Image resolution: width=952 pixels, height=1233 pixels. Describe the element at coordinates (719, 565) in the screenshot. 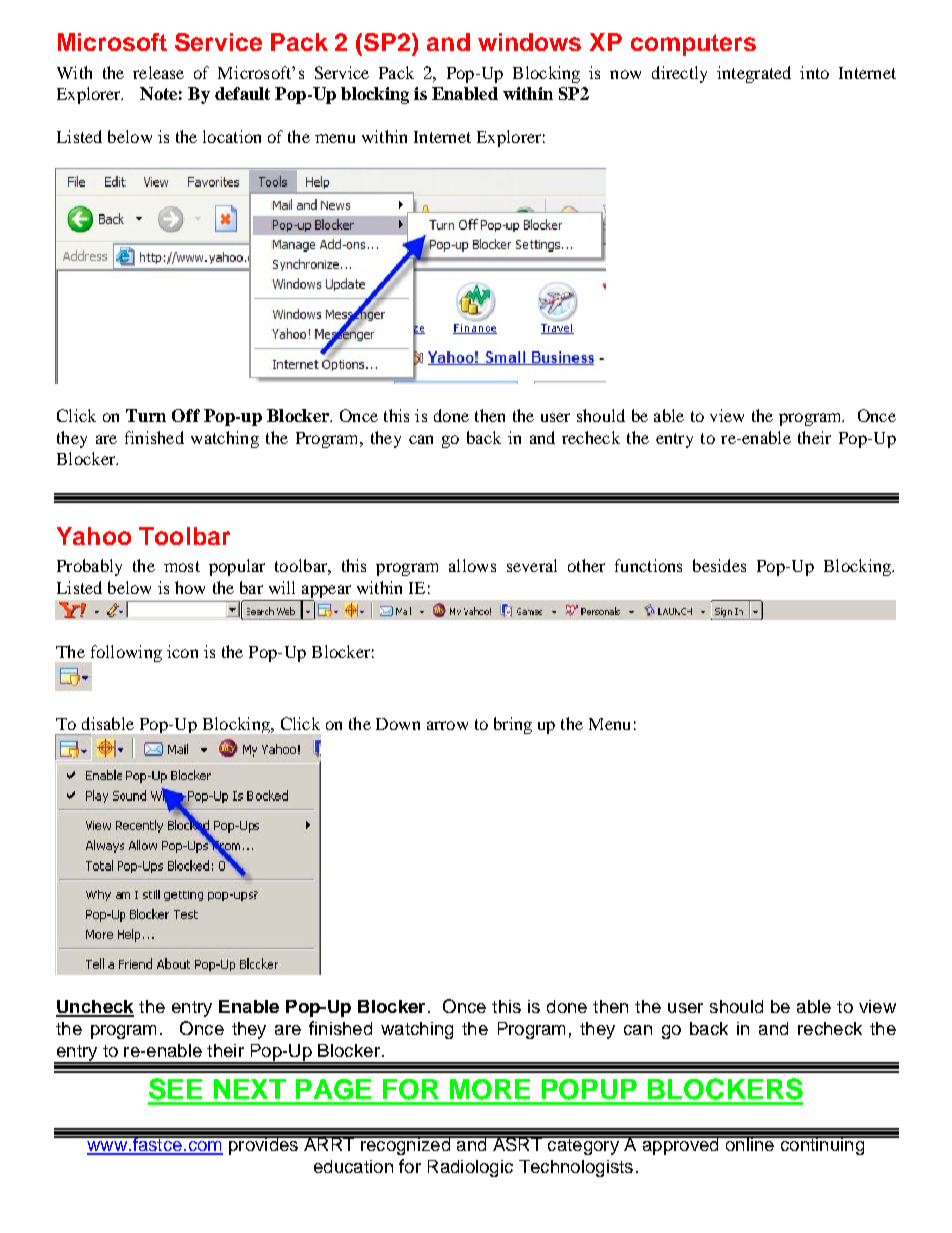

I see `besides` at that location.
